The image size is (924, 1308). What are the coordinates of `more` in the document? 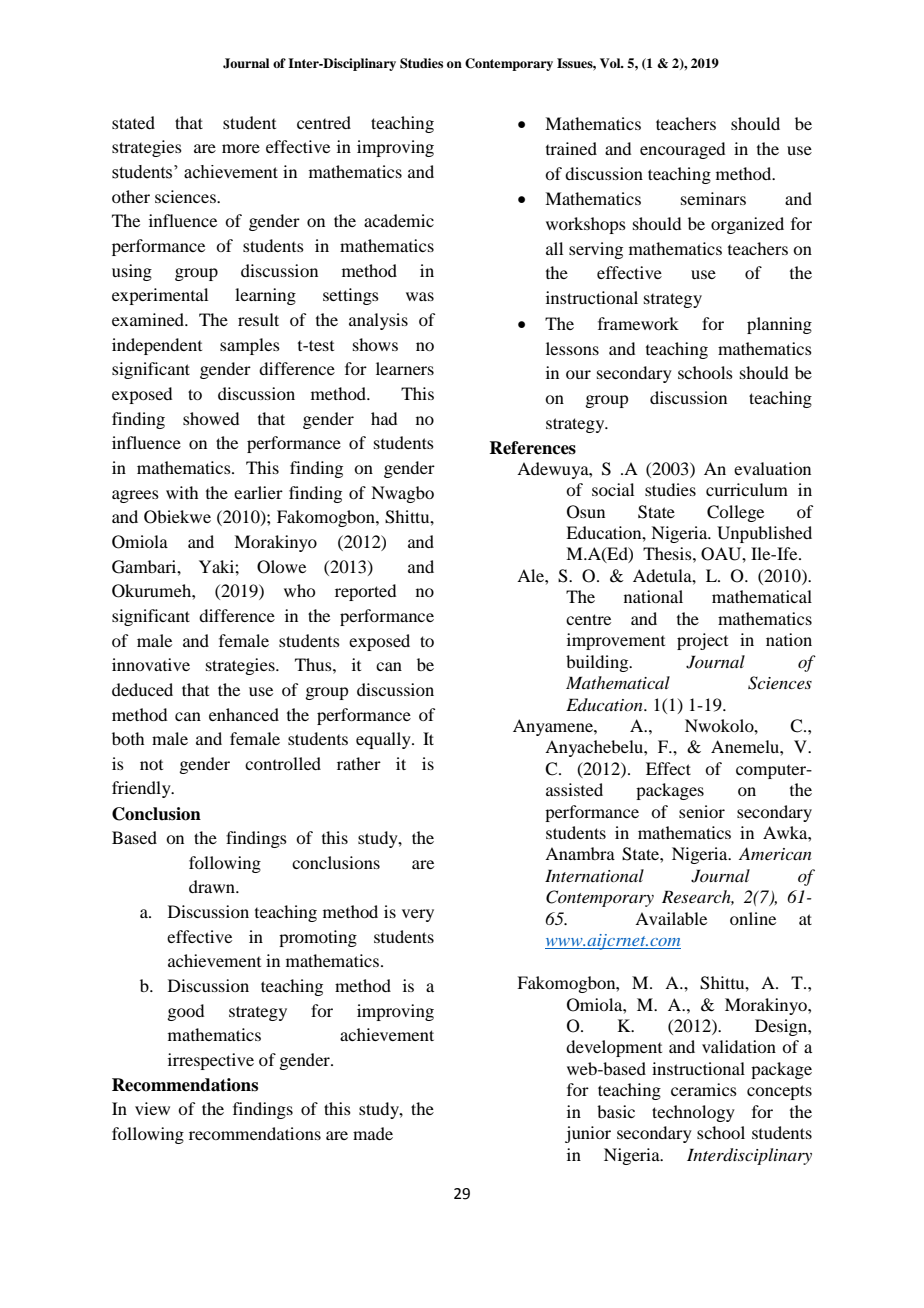 It's located at (241, 148).
